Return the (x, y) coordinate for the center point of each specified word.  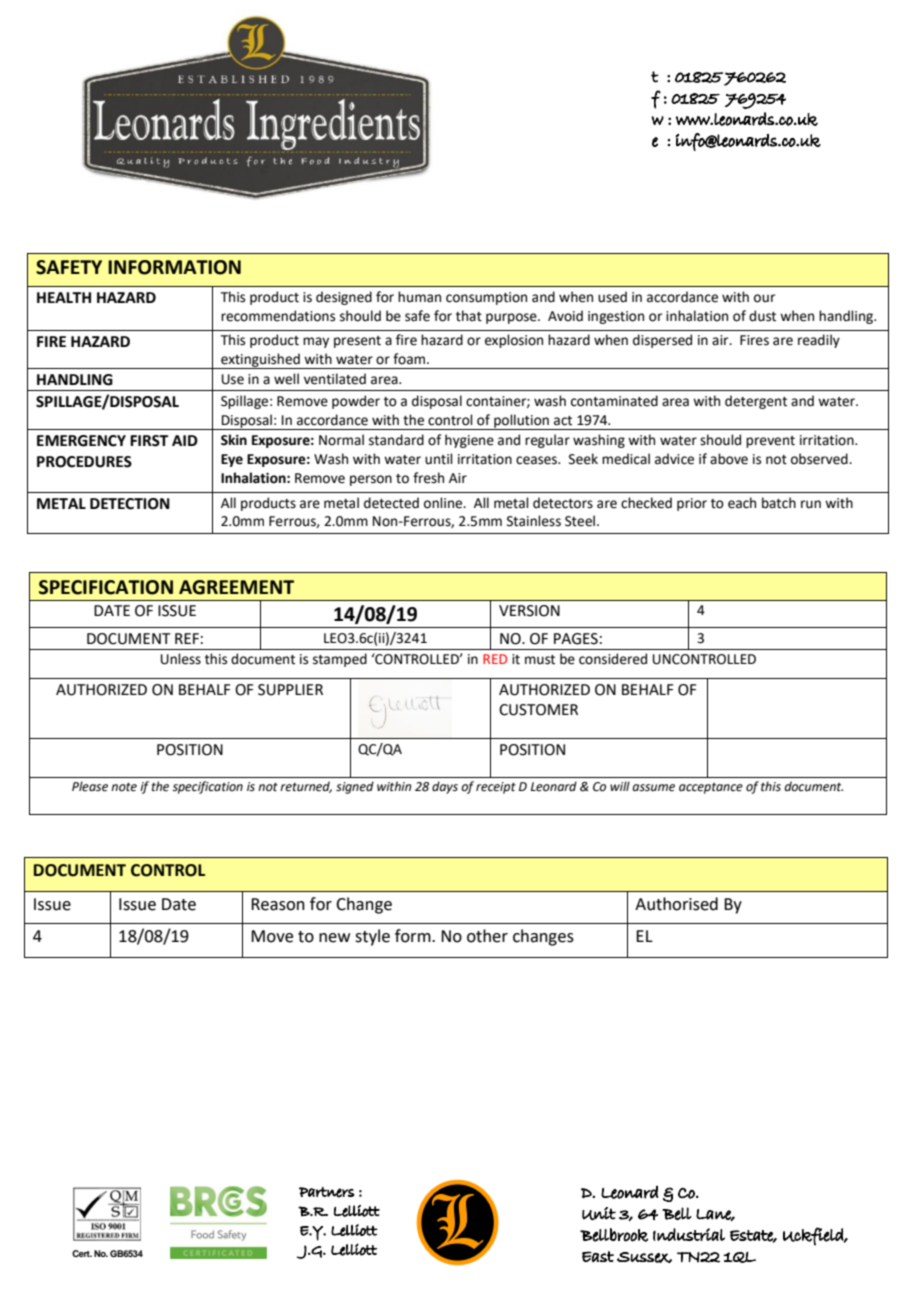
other (487, 936)
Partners (327, 1192)
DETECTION (130, 504)
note (124, 787)
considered (613, 659)
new (334, 938)
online (444, 503)
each (742, 503)
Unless (181, 659)
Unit (599, 1213)
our (764, 298)
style (372, 937)
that (469, 316)
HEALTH (64, 297)
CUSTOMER (538, 710)
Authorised (676, 904)
